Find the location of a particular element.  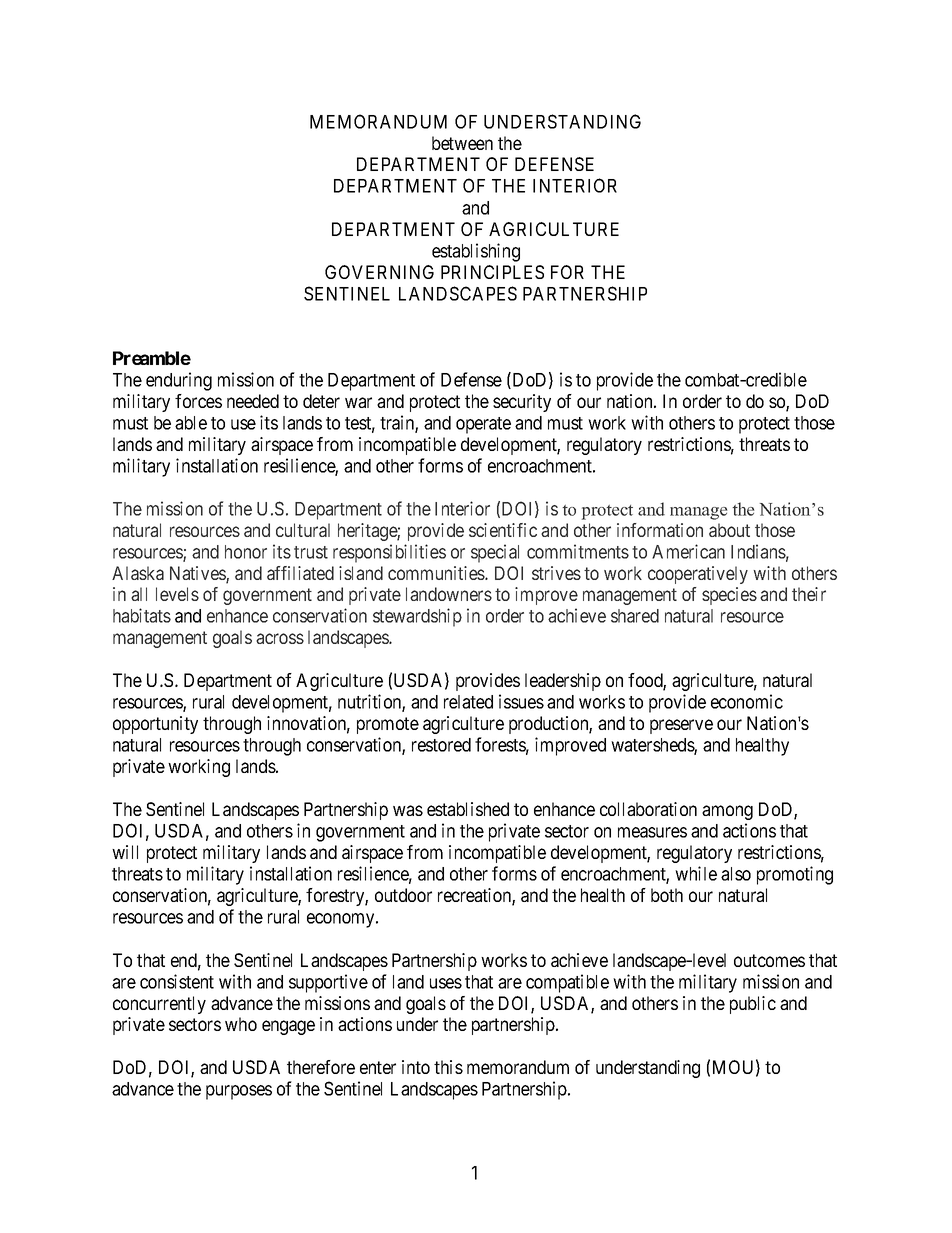

American is located at coordinates (688, 551).
